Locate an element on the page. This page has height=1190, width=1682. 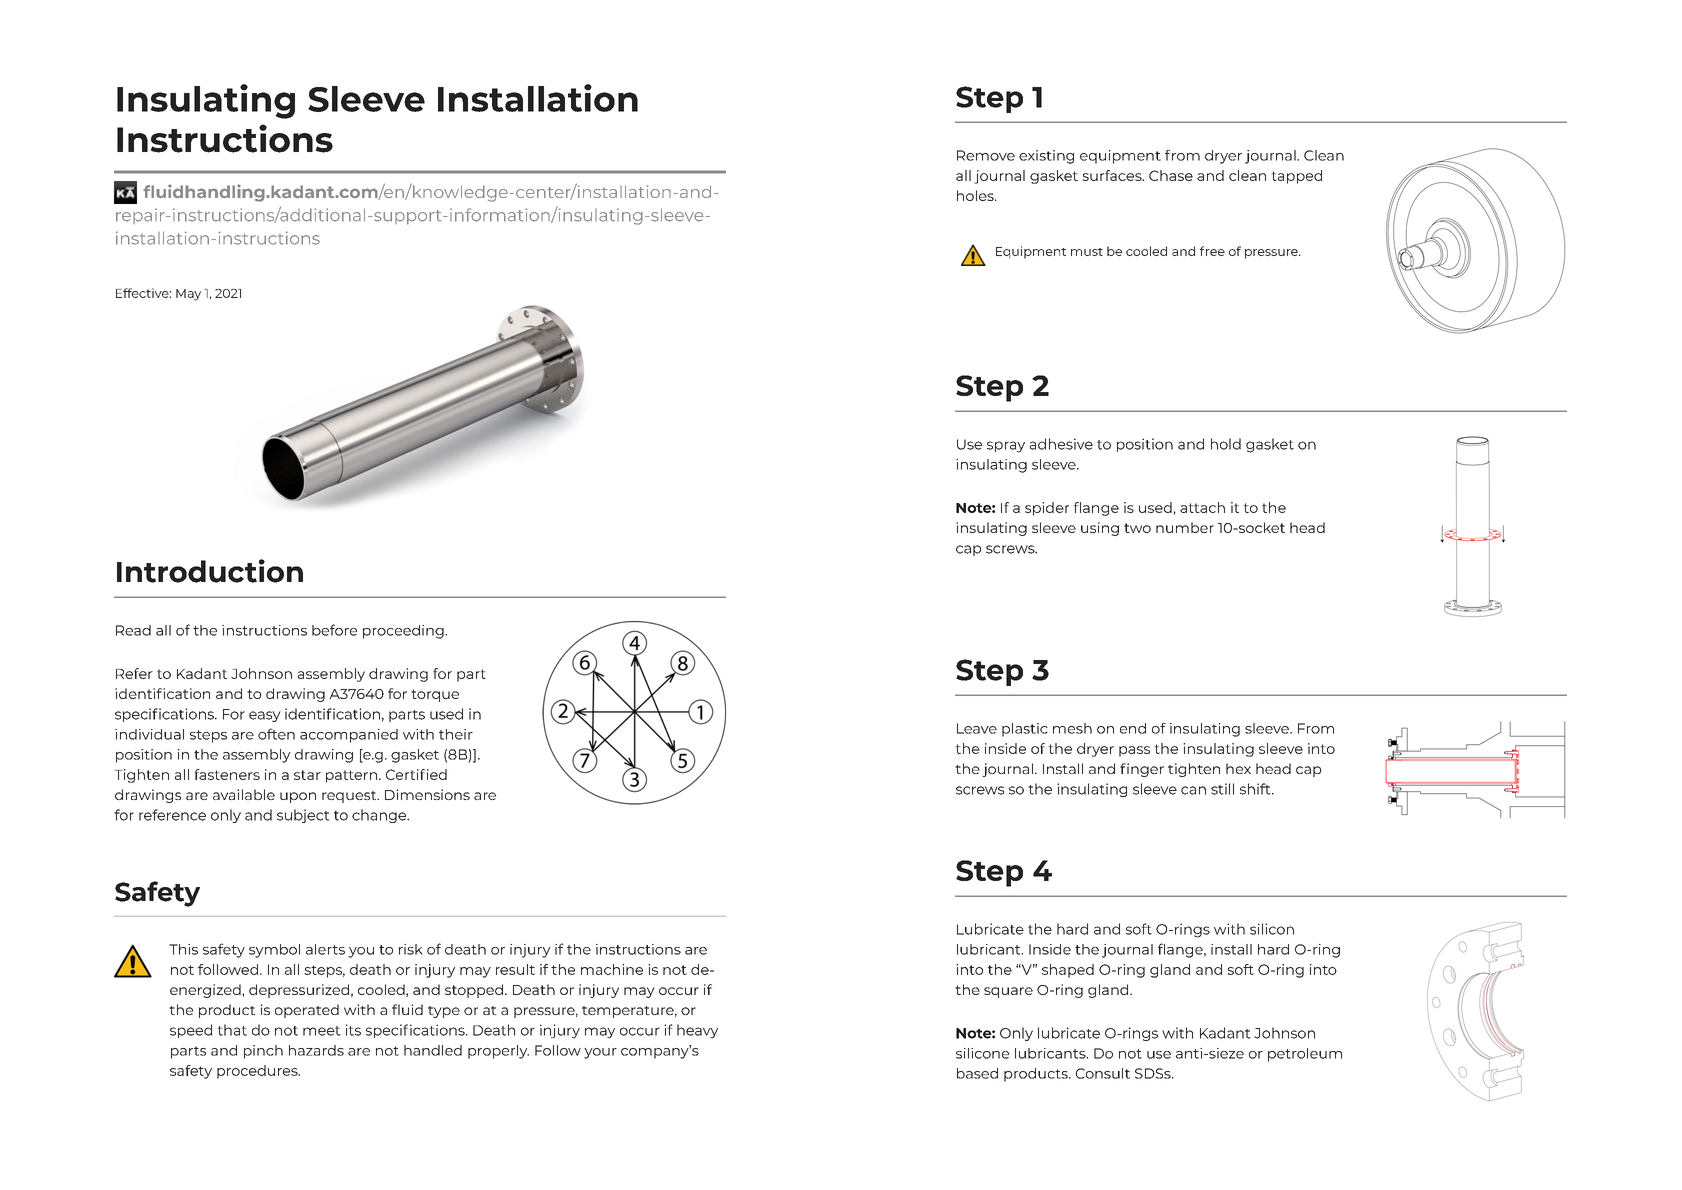
Remove is located at coordinates (986, 155).
